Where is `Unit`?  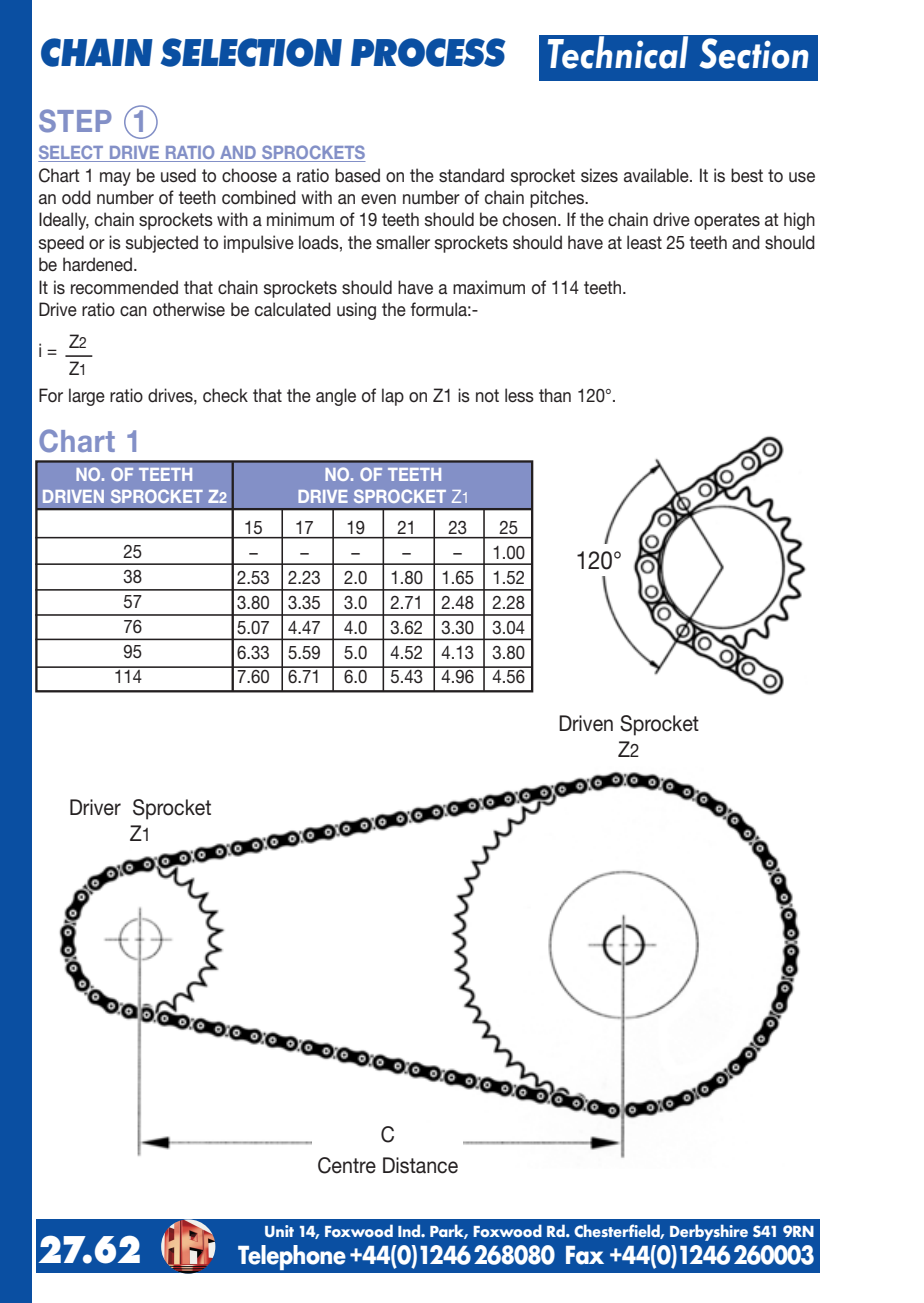 Unit is located at coordinates (279, 1231).
